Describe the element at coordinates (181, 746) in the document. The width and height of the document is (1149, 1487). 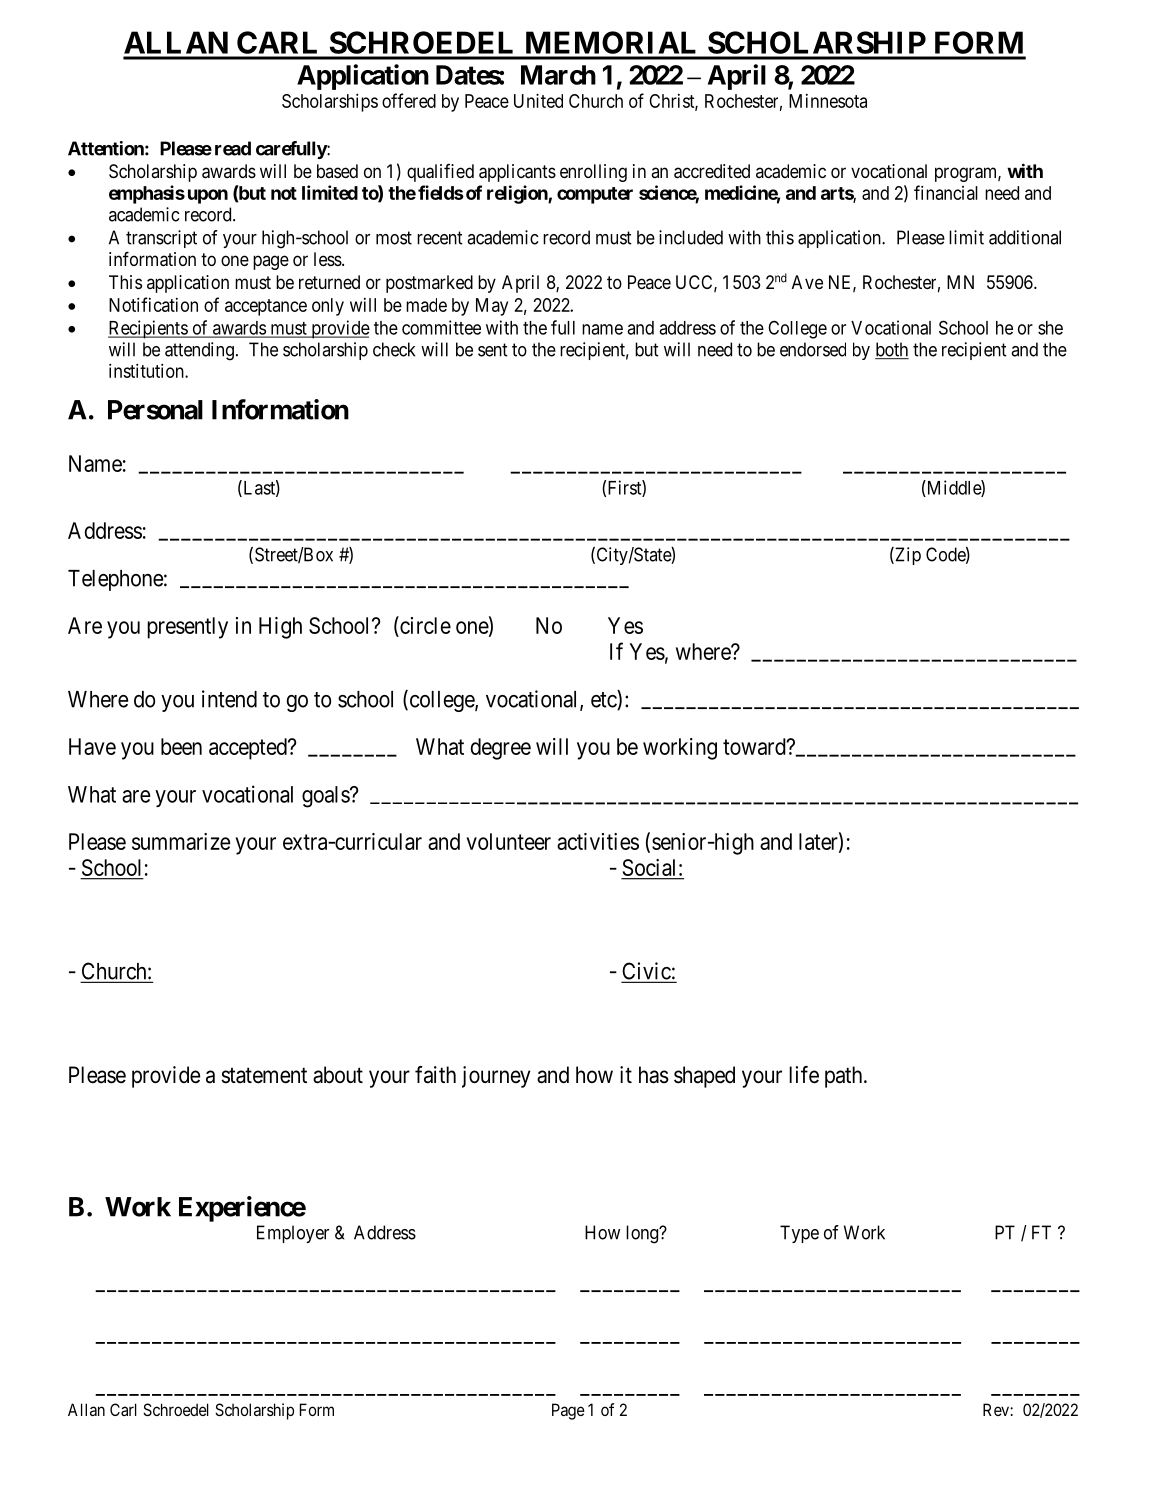
I see `been` at that location.
